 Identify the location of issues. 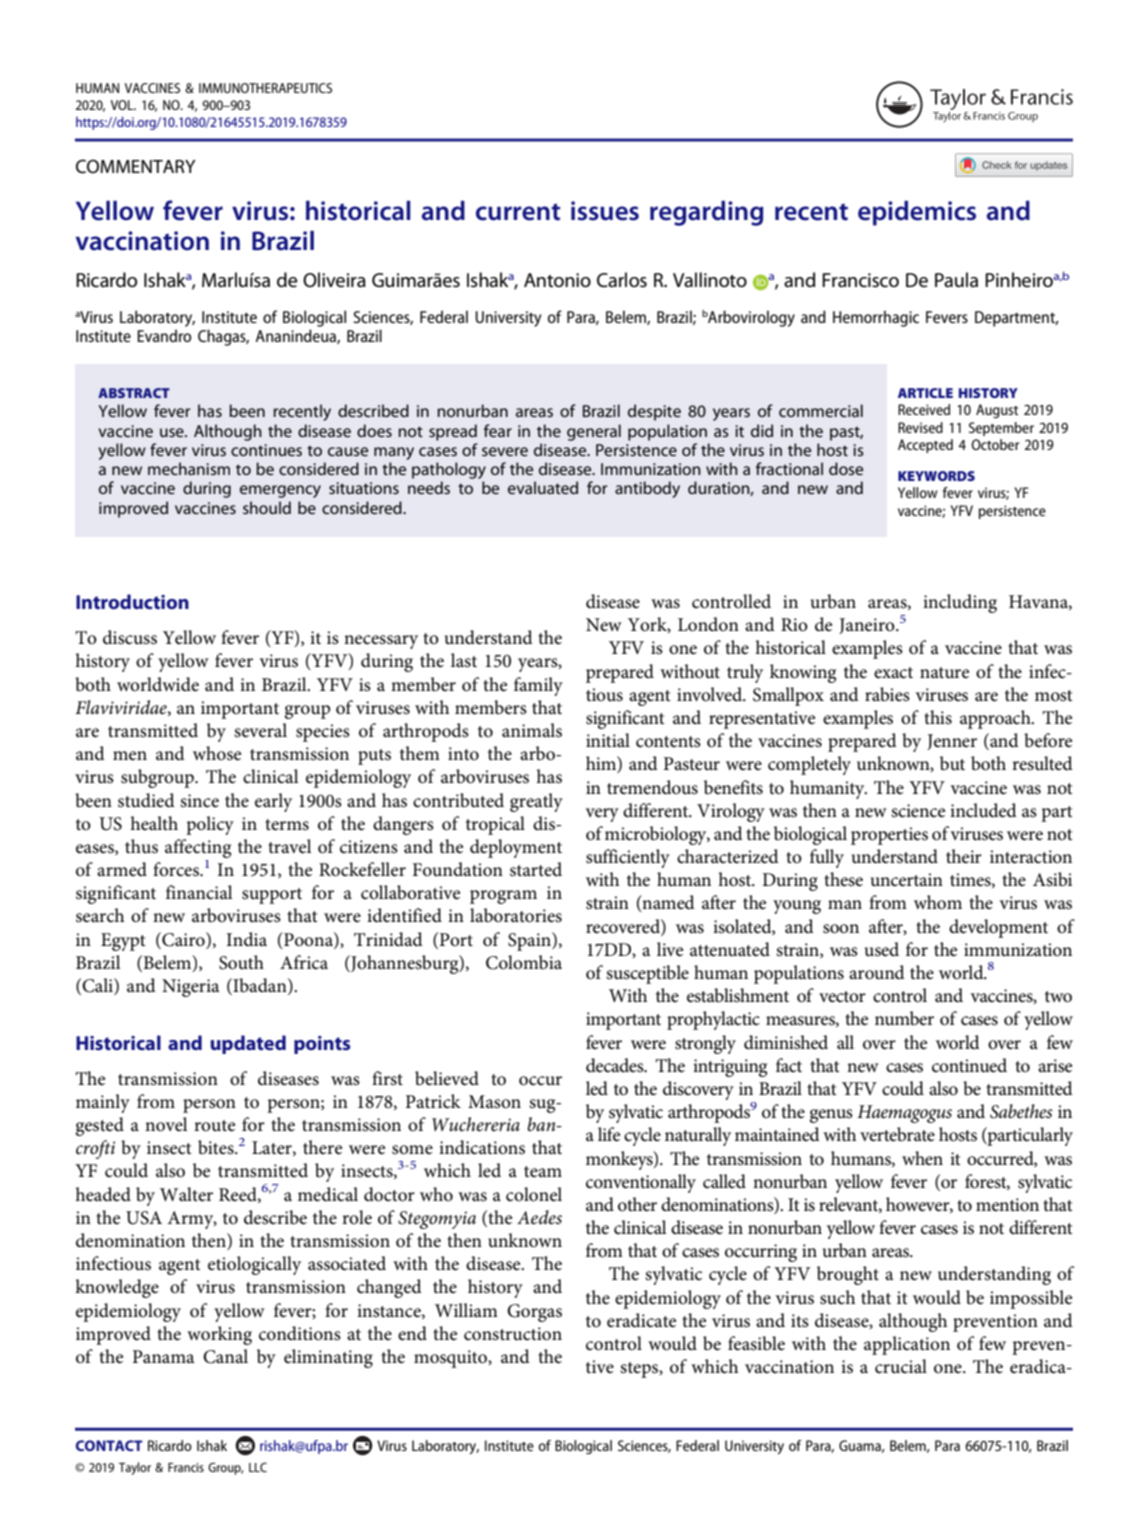
(605, 211).
